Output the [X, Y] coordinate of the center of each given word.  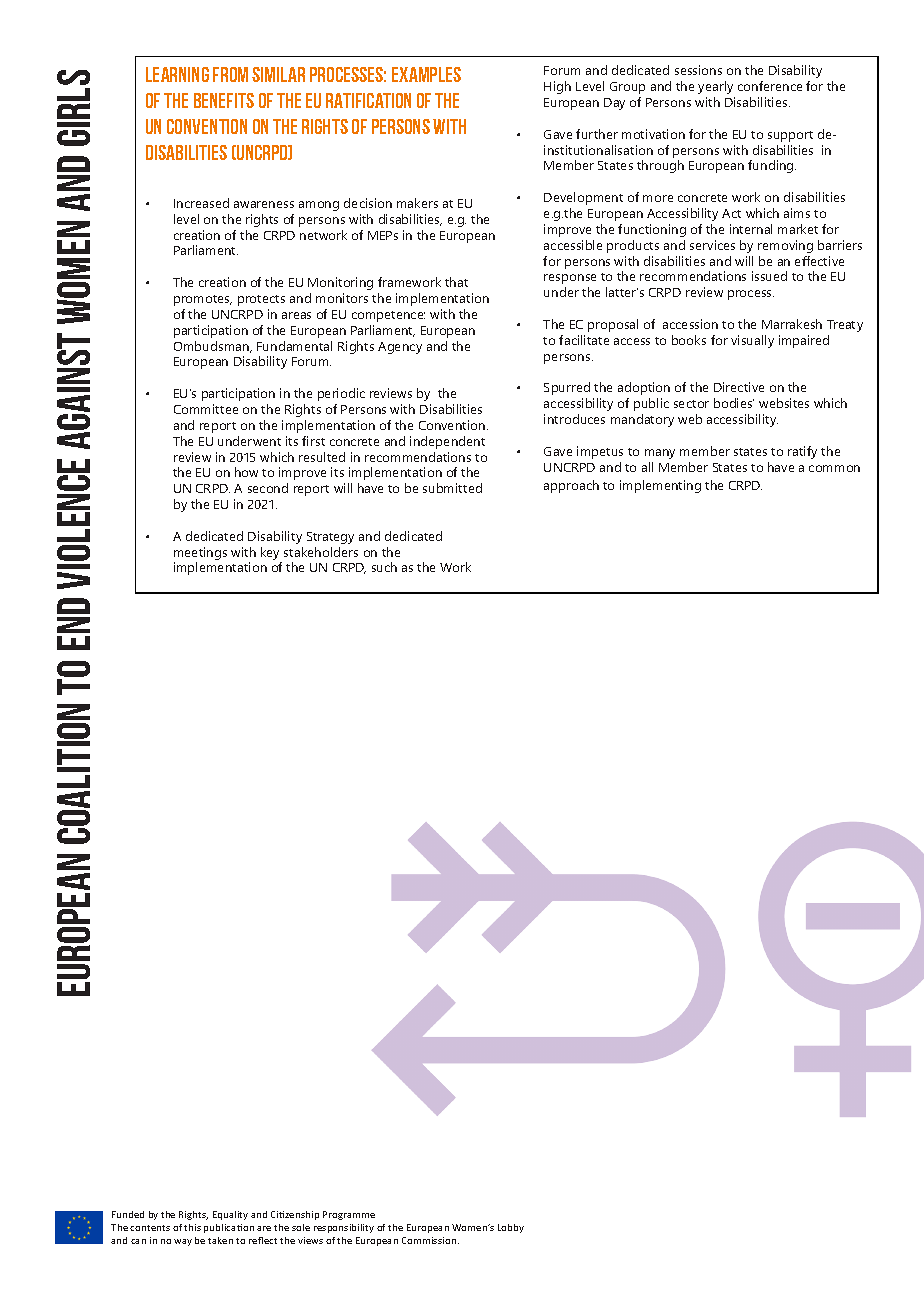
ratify [802, 452]
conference [770, 86]
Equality [230, 1215]
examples [426, 74]
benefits [224, 100]
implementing [660, 486]
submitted [452, 488]
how [246, 472]
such [384, 567]
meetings [200, 555]
